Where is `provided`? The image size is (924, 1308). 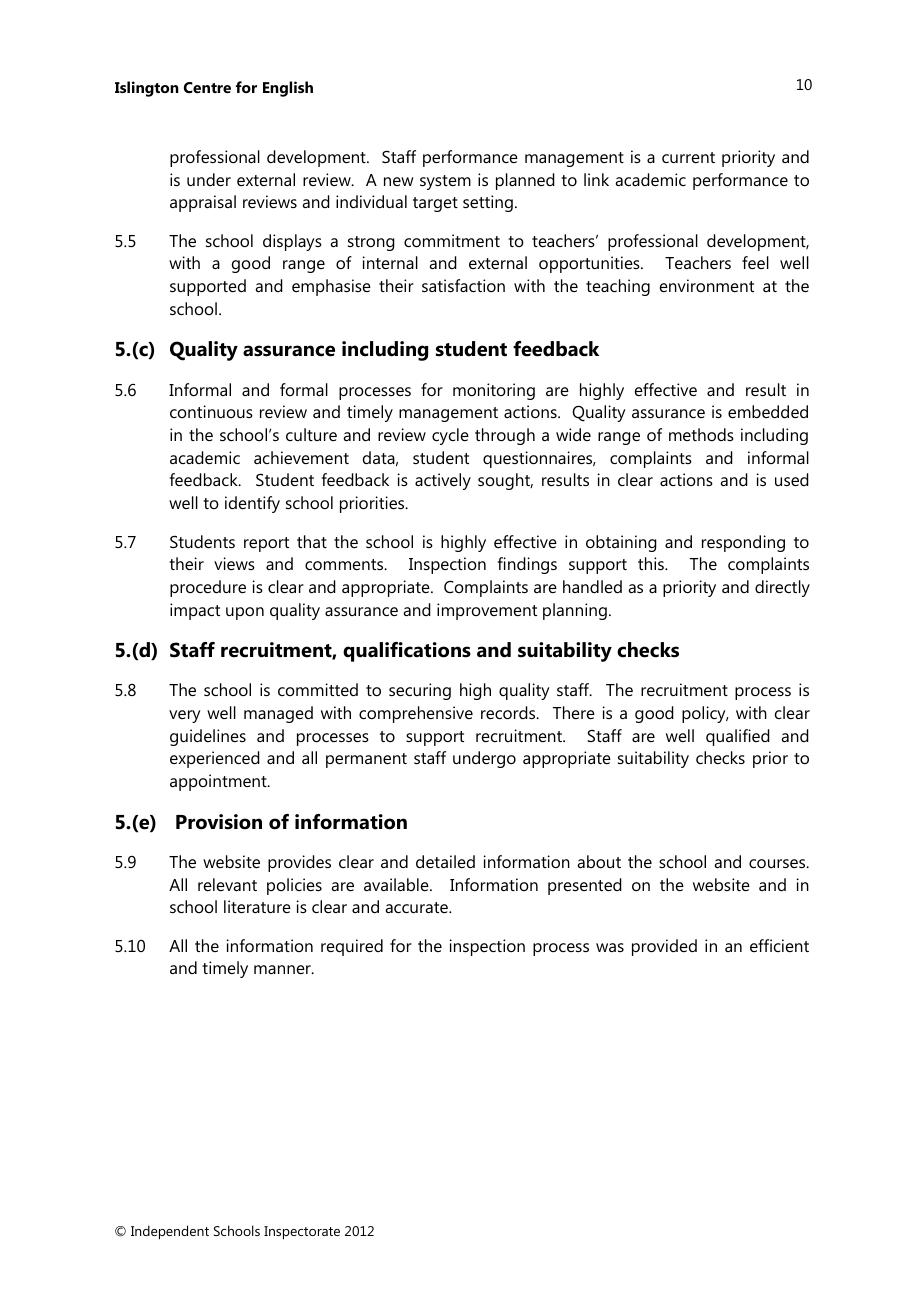
provided is located at coordinates (664, 947).
